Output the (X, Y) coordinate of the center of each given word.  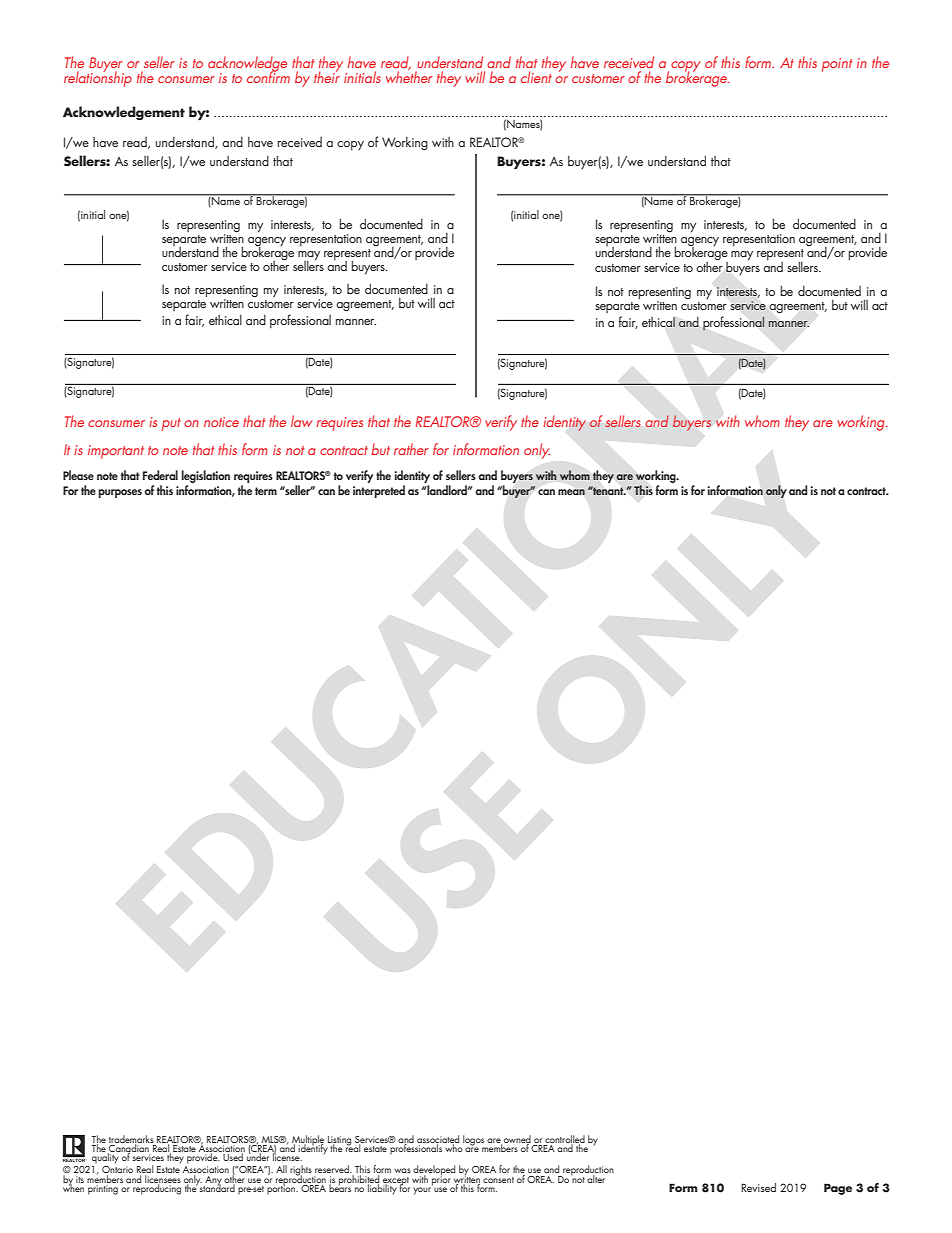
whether (409, 76)
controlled (565, 1140)
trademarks (131, 1140)
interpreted (379, 491)
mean (571, 492)
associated (438, 1140)
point (837, 65)
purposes (120, 493)
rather (411, 449)
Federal (160, 475)
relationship (98, 78)
